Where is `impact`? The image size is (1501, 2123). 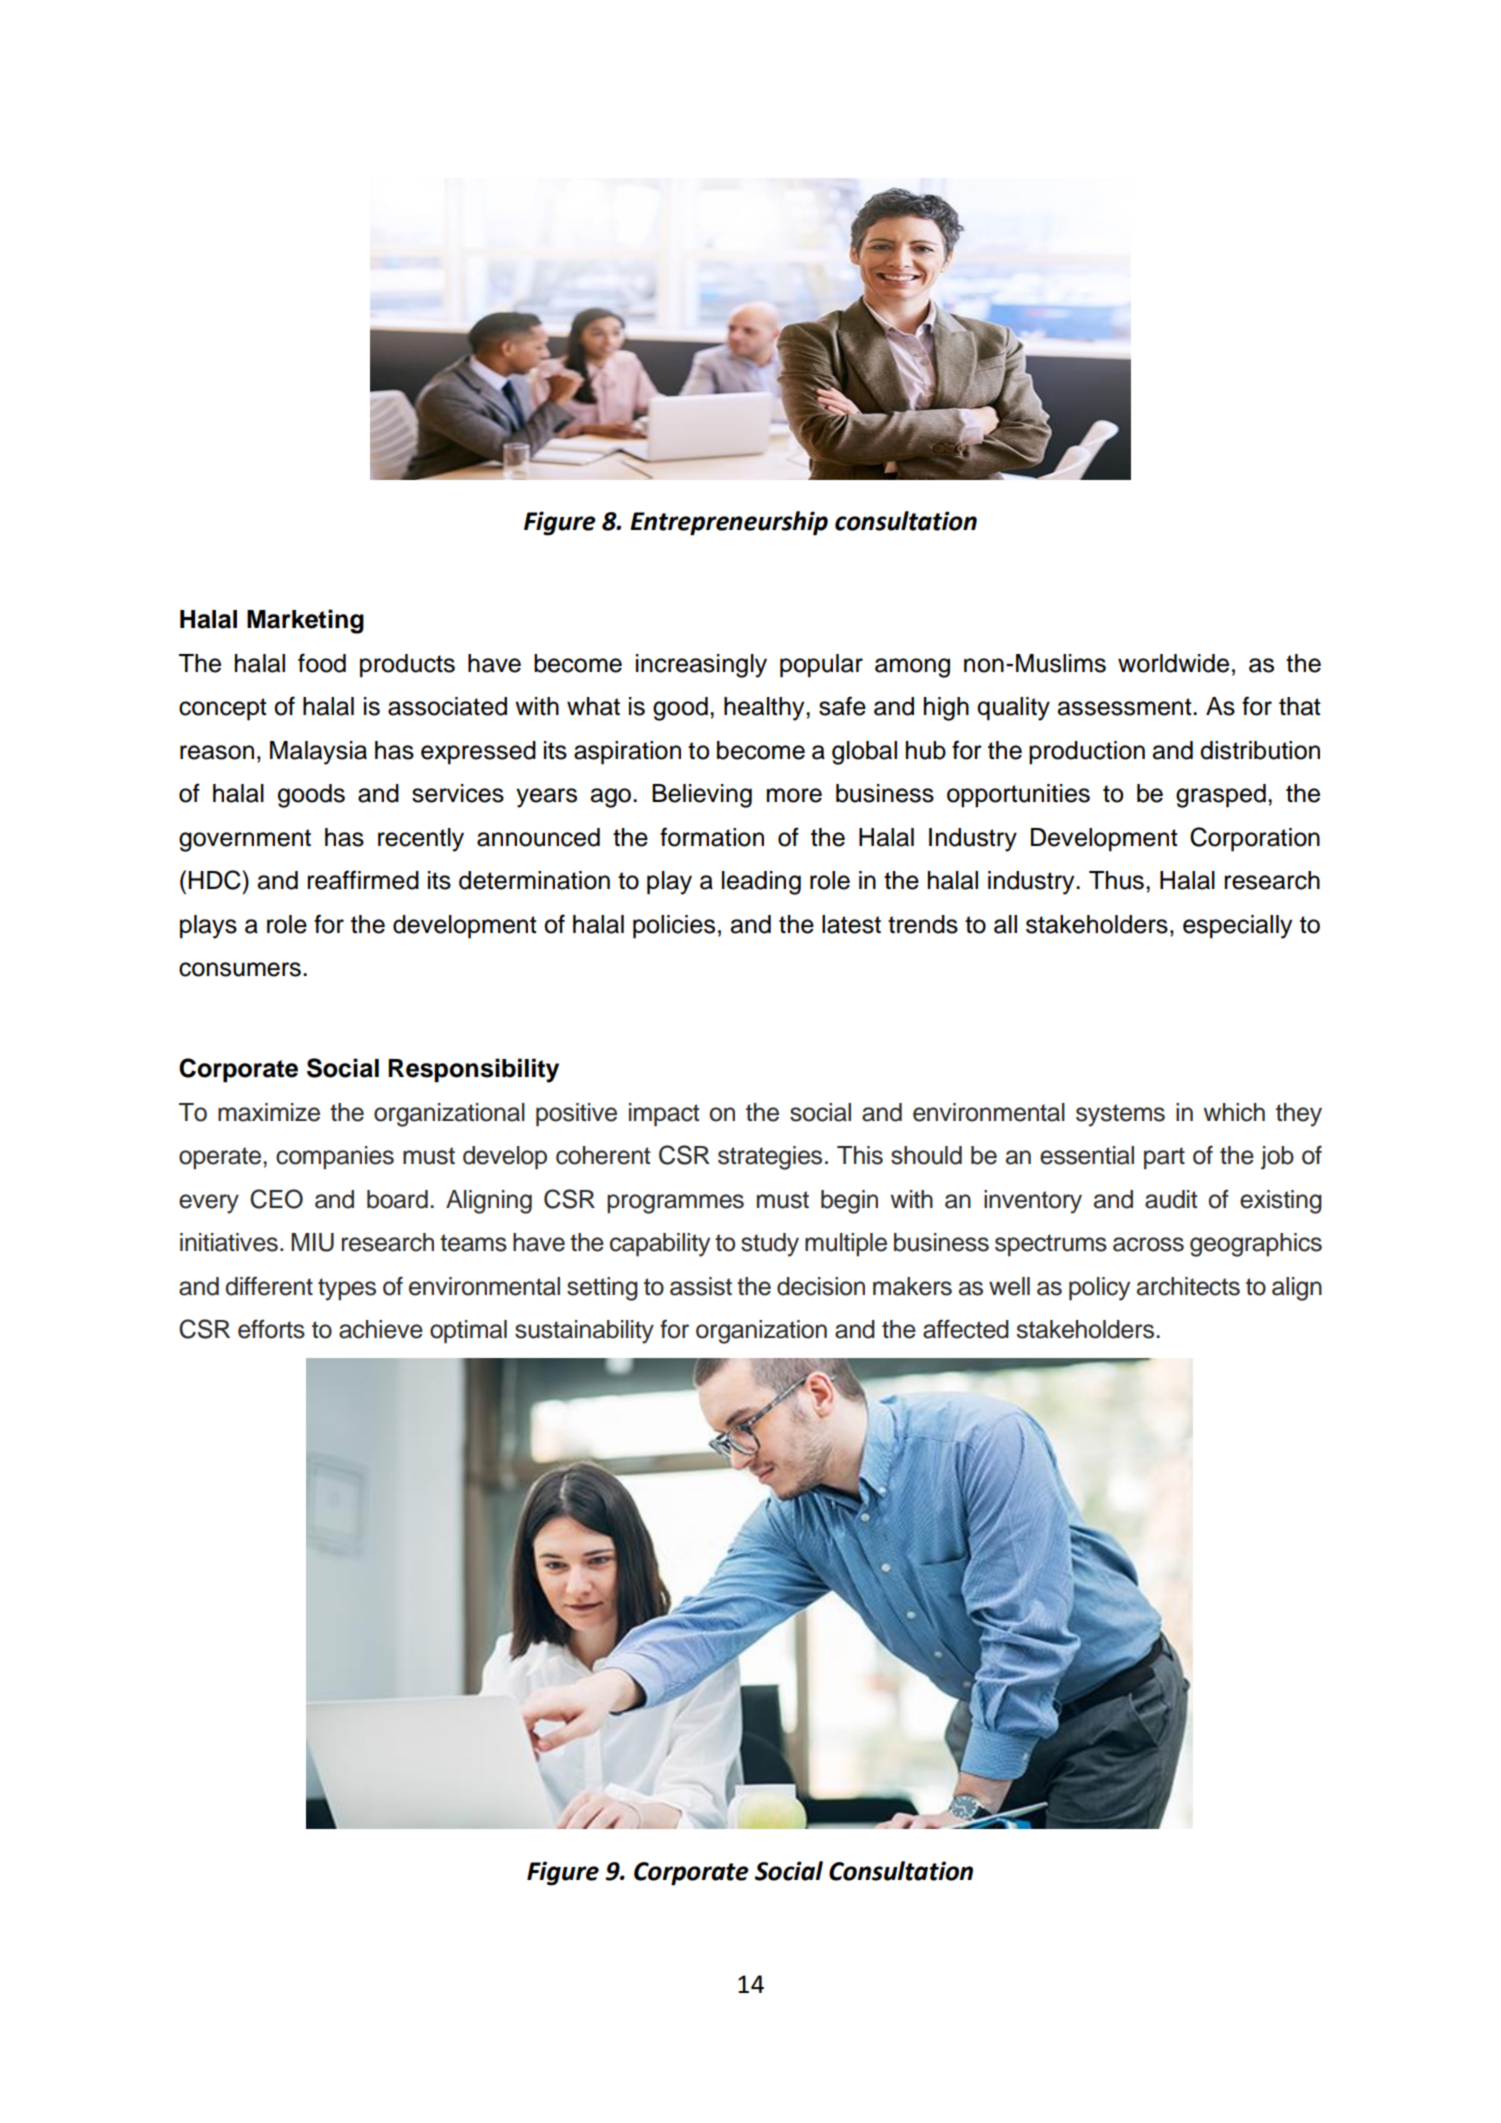 impact is located at coordinates (664, 1115).
